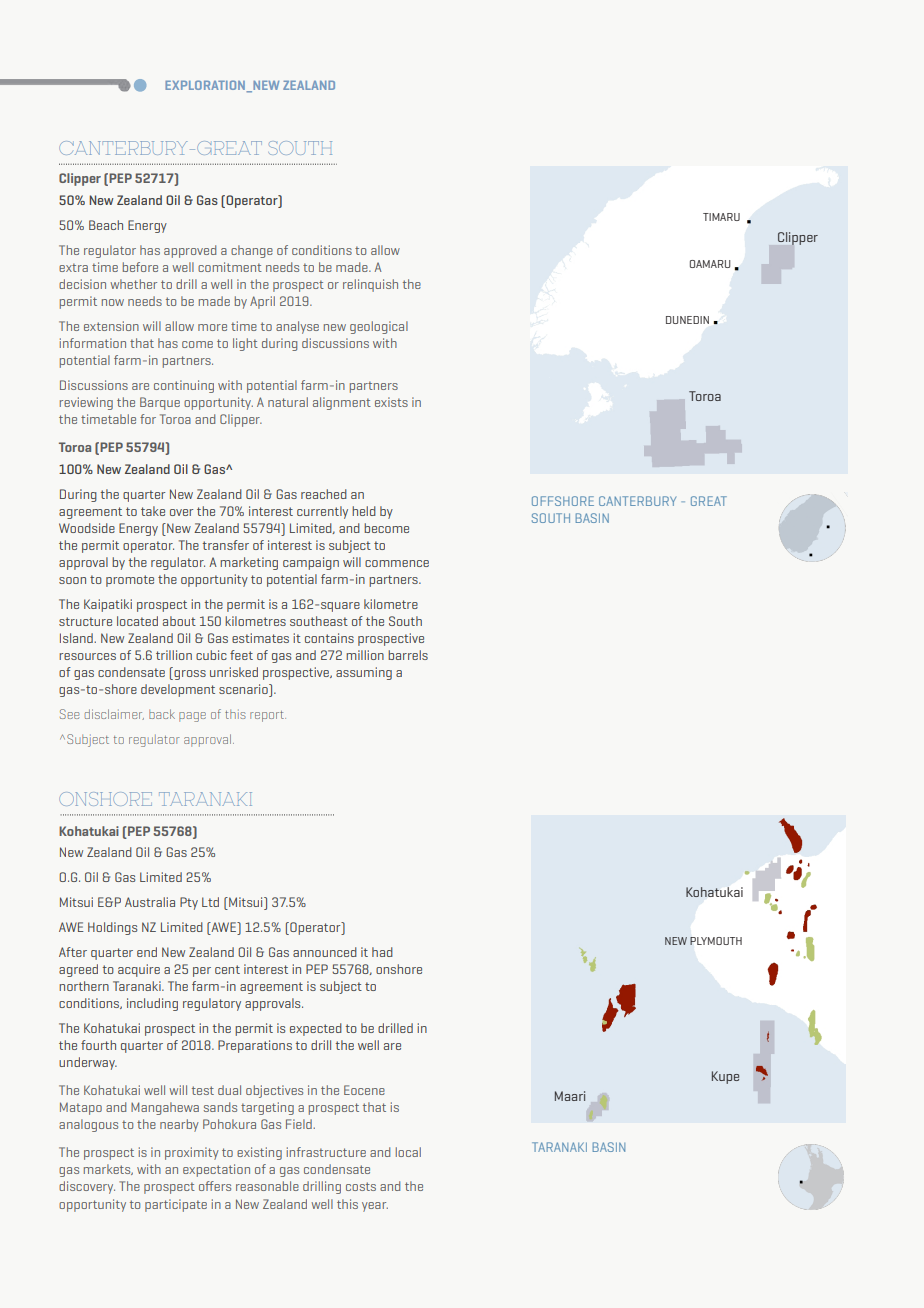  Describe the element at coordinates (361, 1186) in the screenshot. I see `costs` at that location.
